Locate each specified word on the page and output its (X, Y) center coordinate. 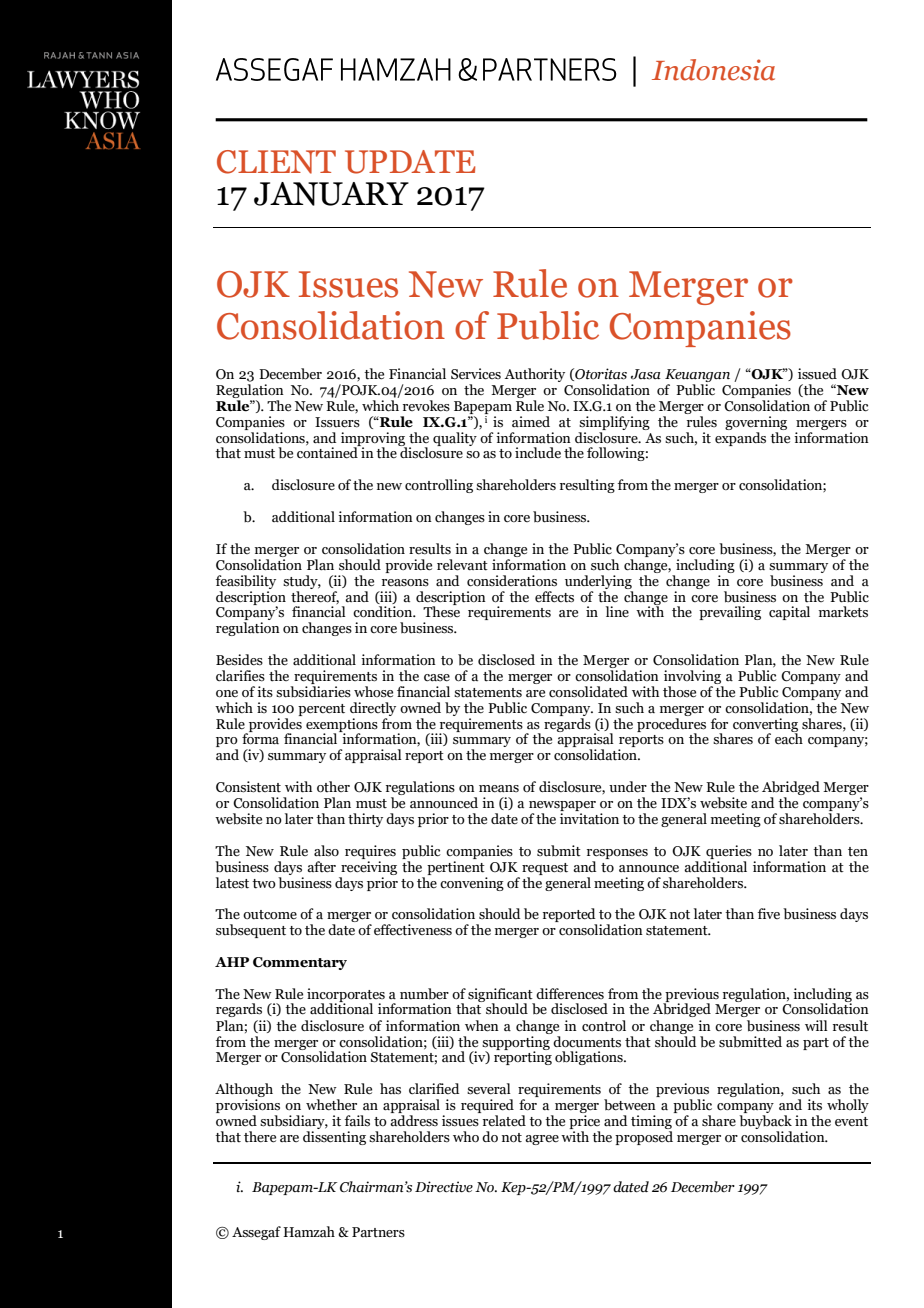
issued (817, 374)
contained (328, 452)
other (333, 787)
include (538, 452)
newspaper (562, 807)
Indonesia (713, 70)
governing (756, 423)
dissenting (334, 1136)
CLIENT (276, 162)
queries (729, 852)
